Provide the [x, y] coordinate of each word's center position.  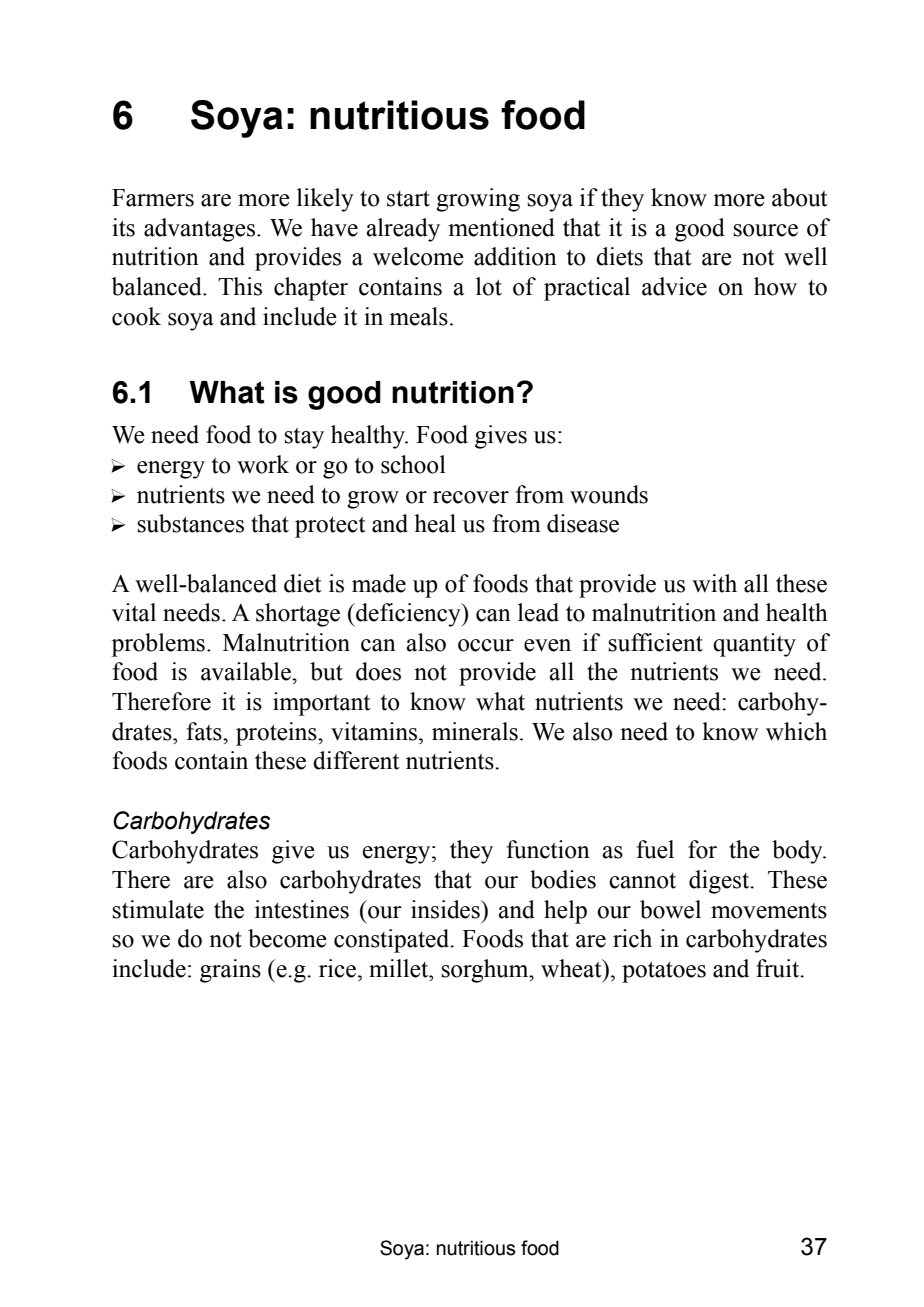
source [765, 230]
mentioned [501, 227]
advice [674, 286]
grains [230, 971]
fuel [655, 849]
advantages [199, 230]
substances [190, 523]
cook [136, 316]
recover [471, 497]
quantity [754, 645]
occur [486, 645]
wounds [609, 494]
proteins [277, 734]
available [247, 671]
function [548, 849]
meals [418, 316]
